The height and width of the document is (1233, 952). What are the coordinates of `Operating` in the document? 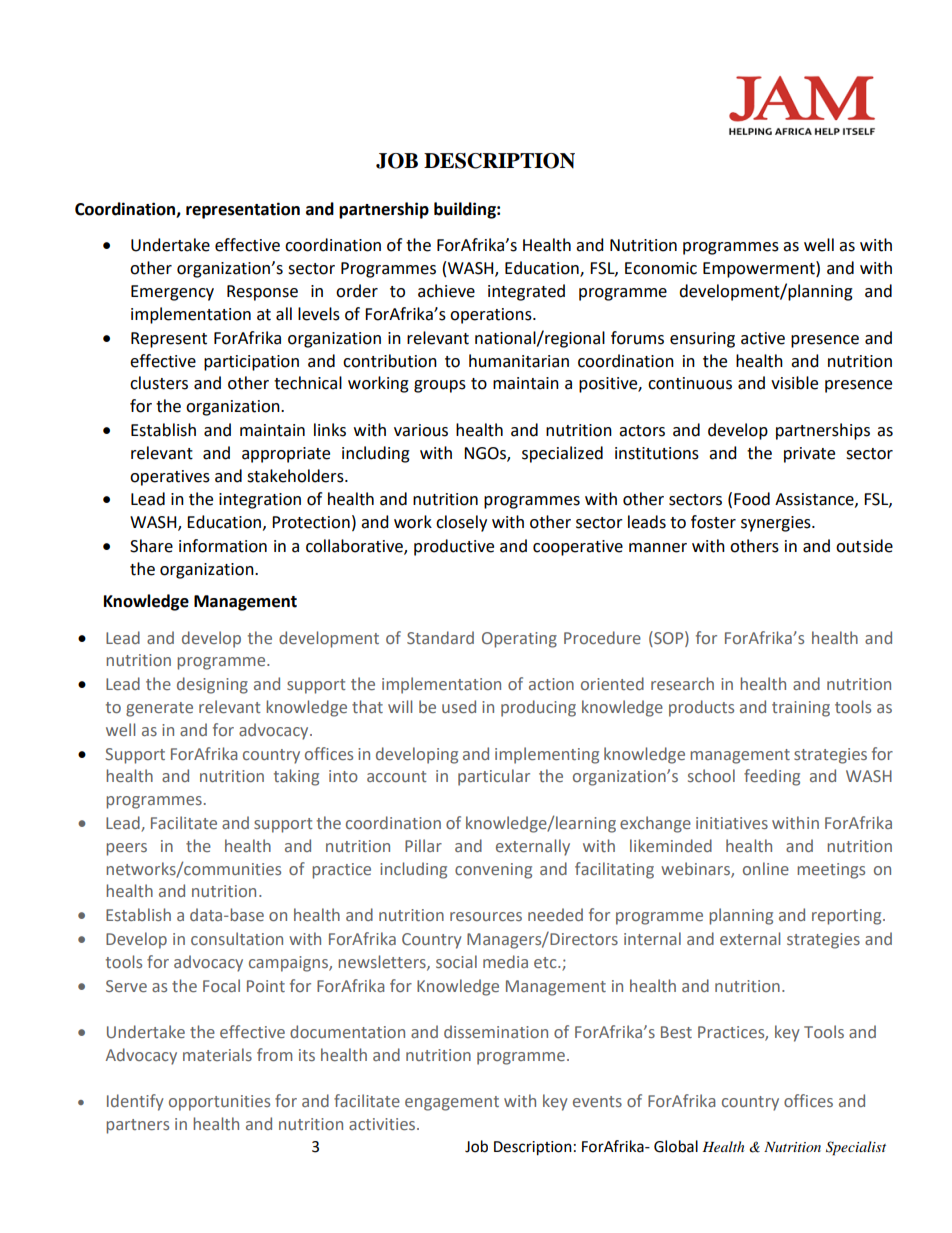 It's located at (519, 640).
